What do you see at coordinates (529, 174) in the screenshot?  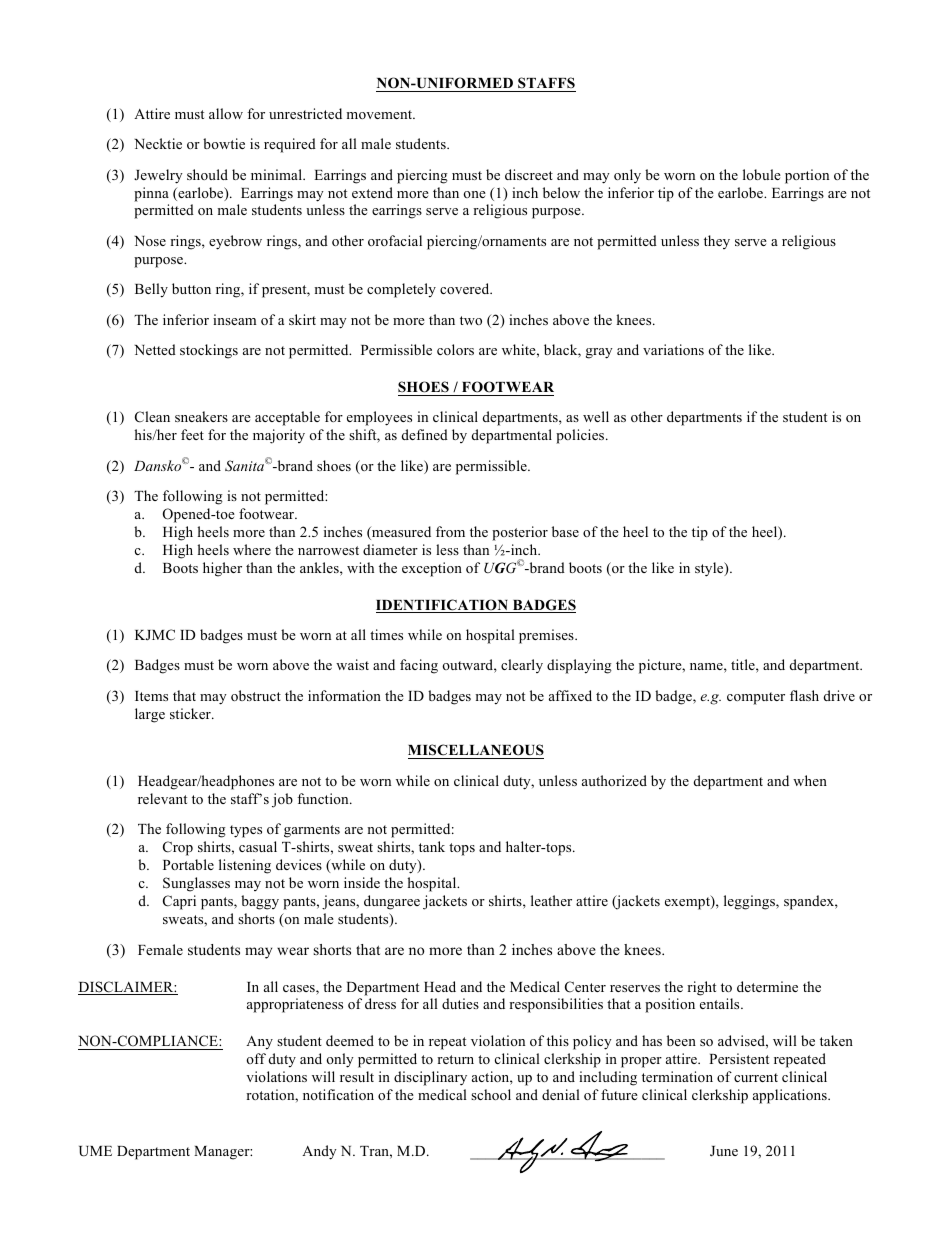 I see `discreet` at bounding box center [529, 174].
